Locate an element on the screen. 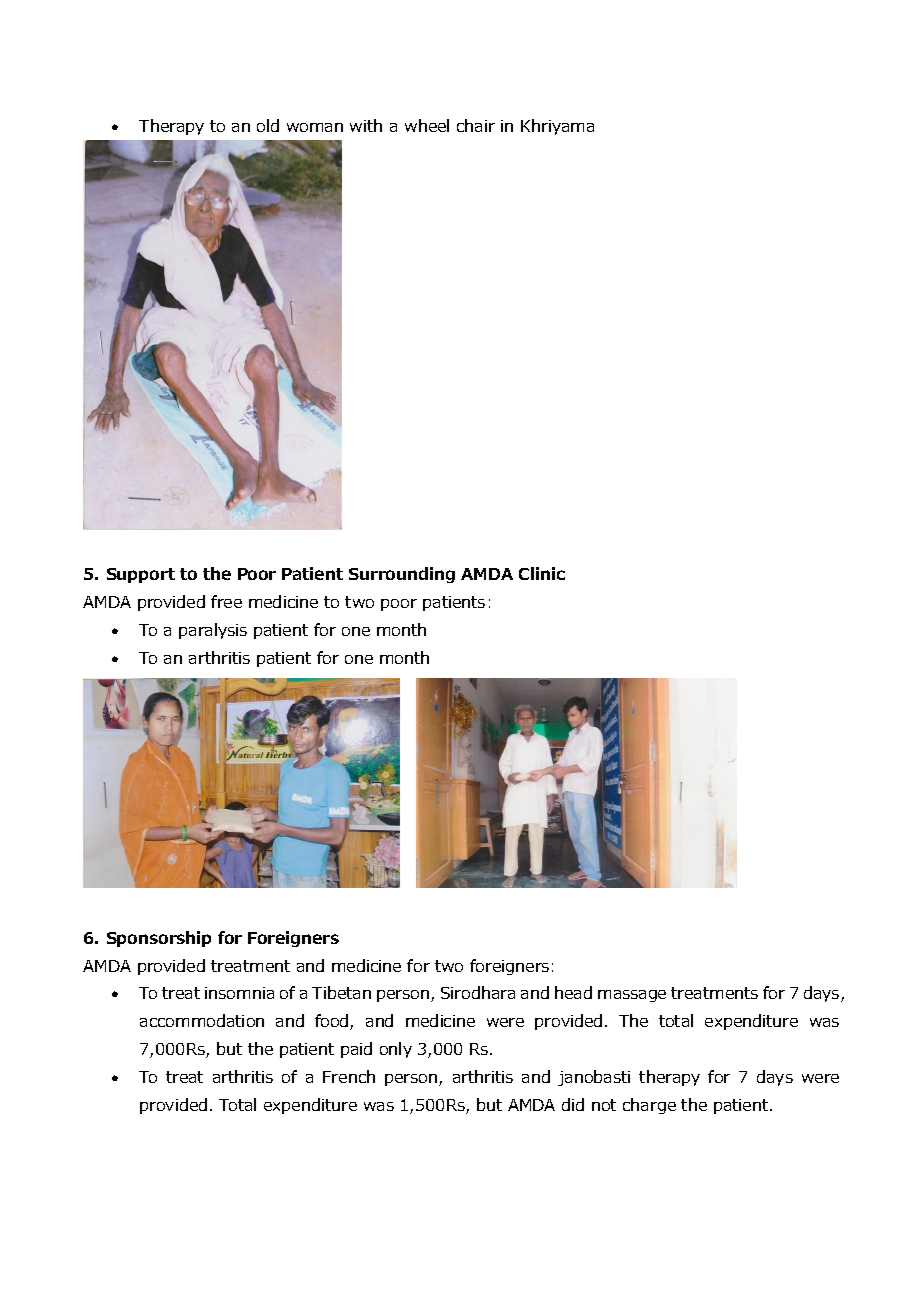 This screenshot has width=924, height=1308. Support is located at coordinates (141, 575).
